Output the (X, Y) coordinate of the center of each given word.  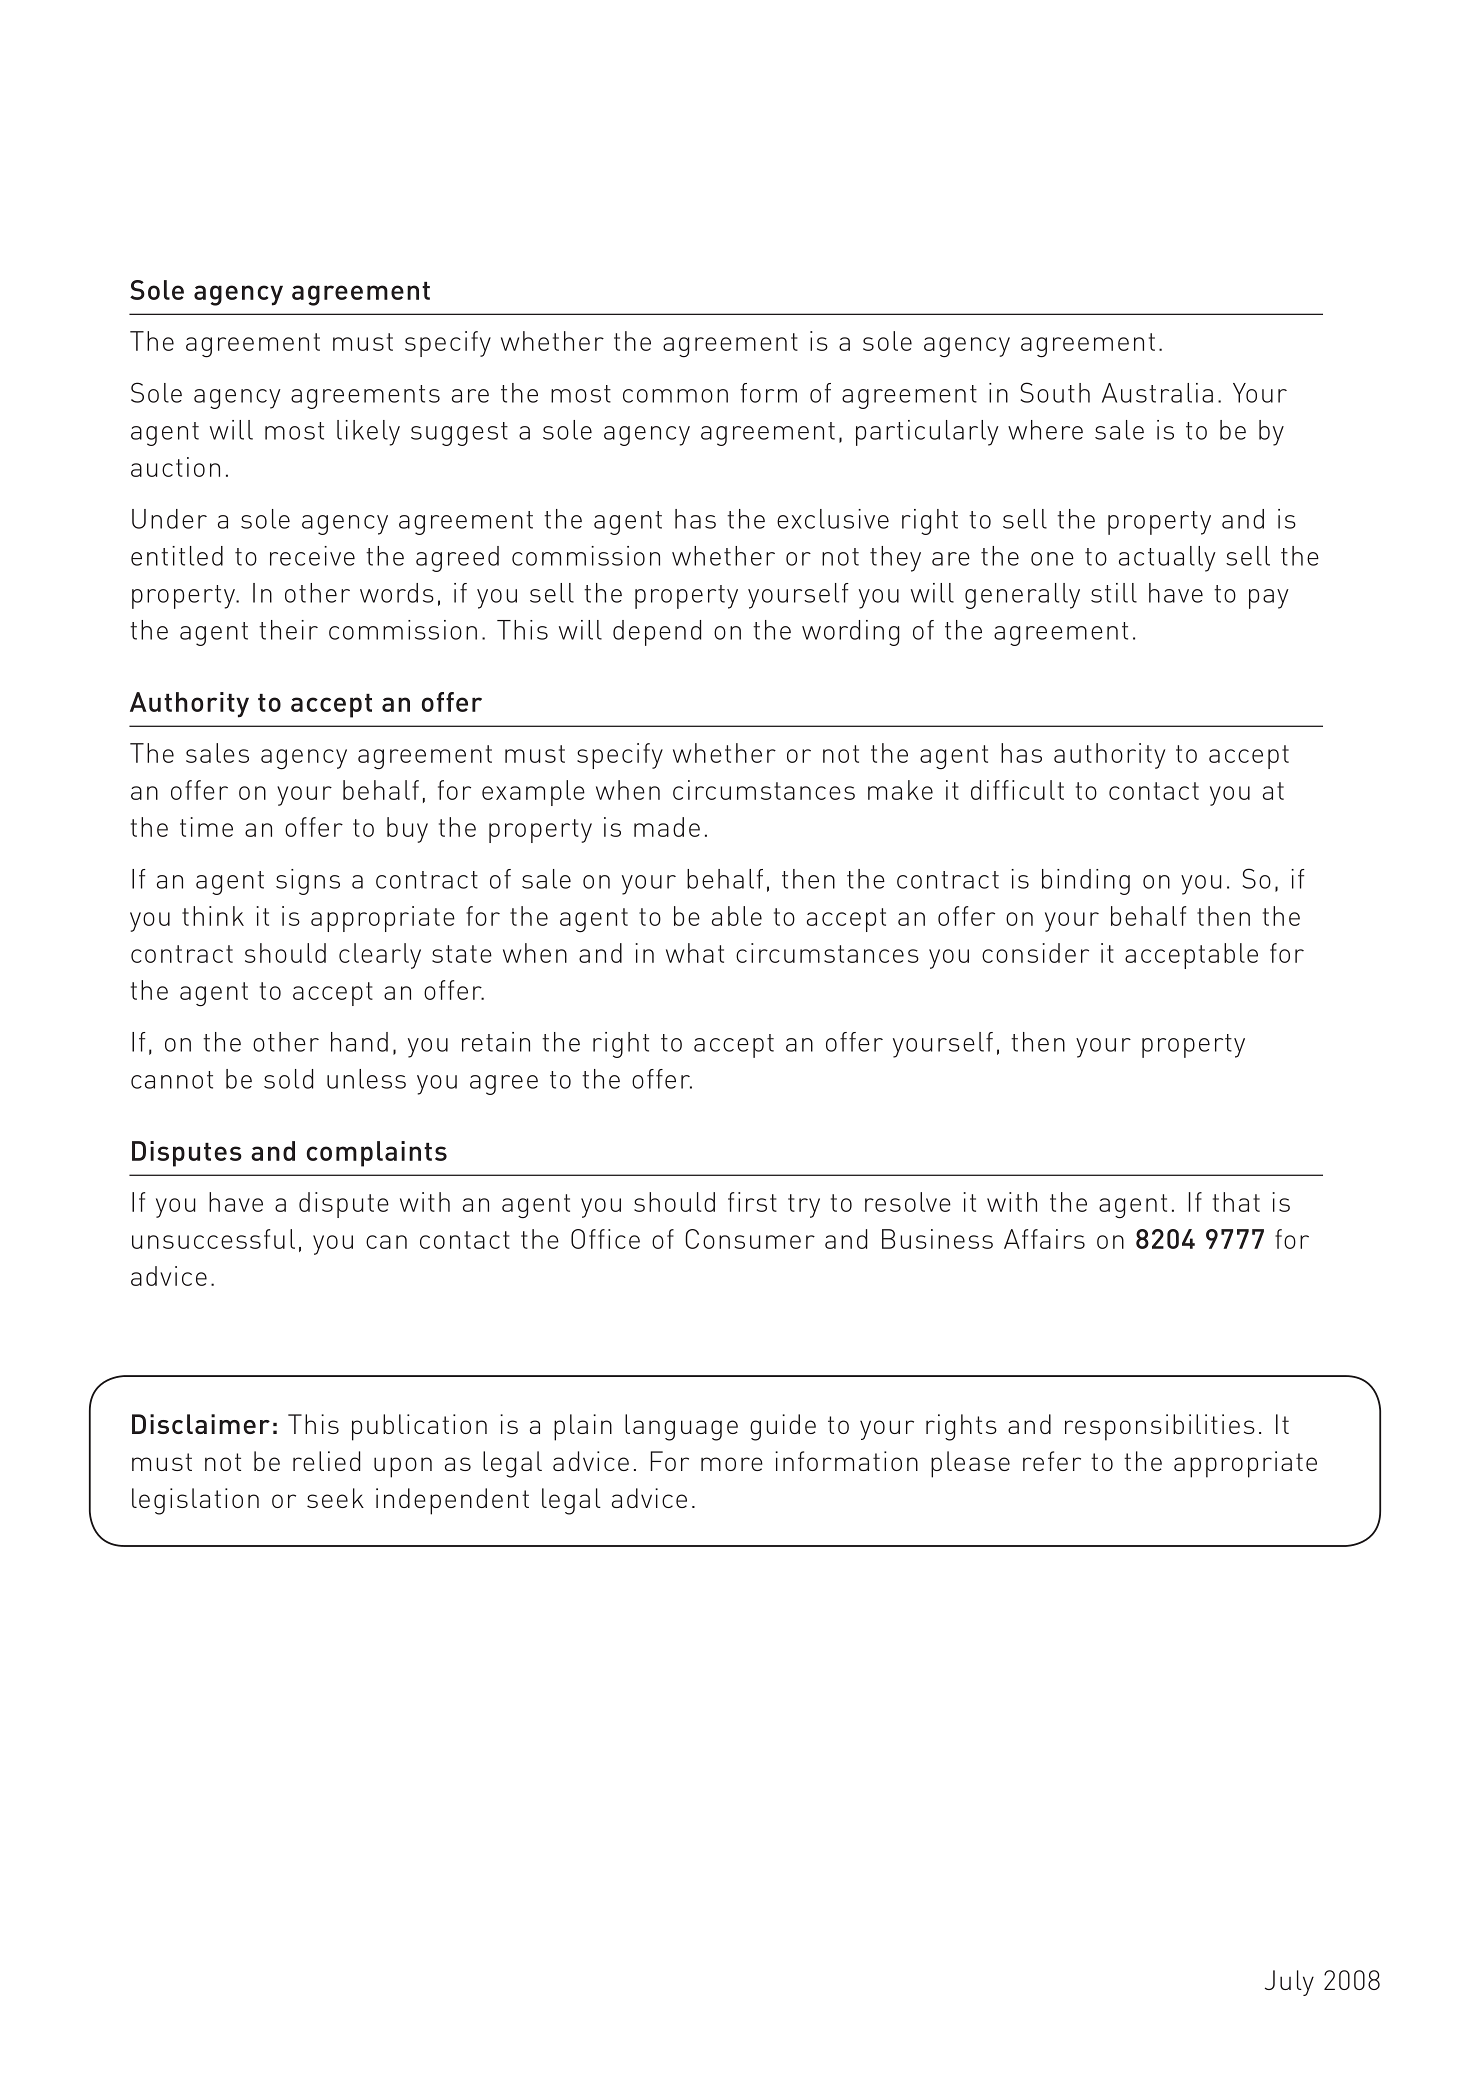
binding (1086, 882)
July (1289, 1983)
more (732, 1464)
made (667, 827)
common (675, 396)
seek (335, 1498)
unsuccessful (213, 1239)
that (1236, 1202)
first (752, 1202)
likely (368, 433)
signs (308, 882)
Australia (1157, 393)
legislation (195, 1501)
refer (1052, 1461)
